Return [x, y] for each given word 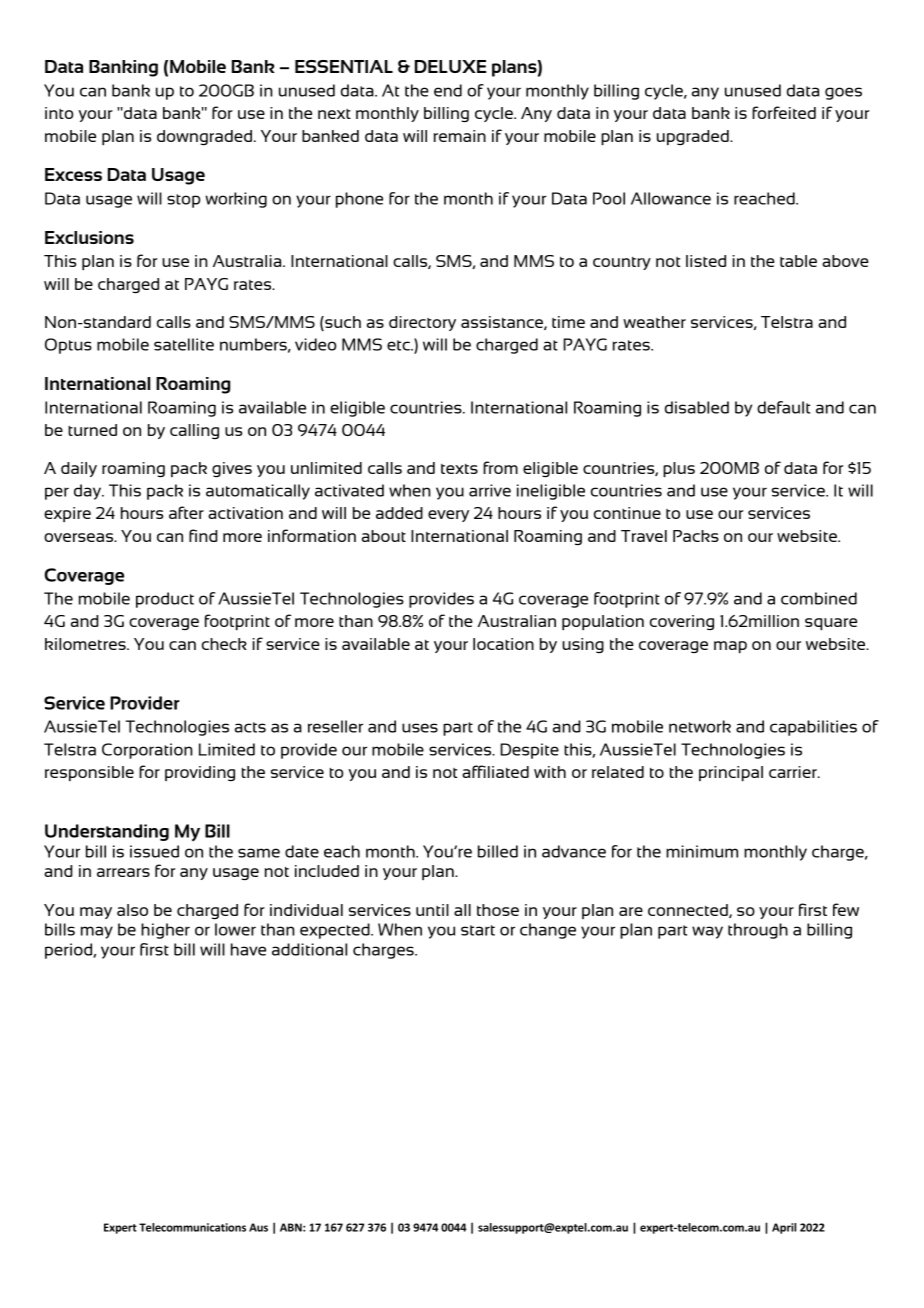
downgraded [204, 137]
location [503, 644]
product [165, 600]
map [730, 647]
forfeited [784, 112]
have [248, 949]
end [448, 90]
